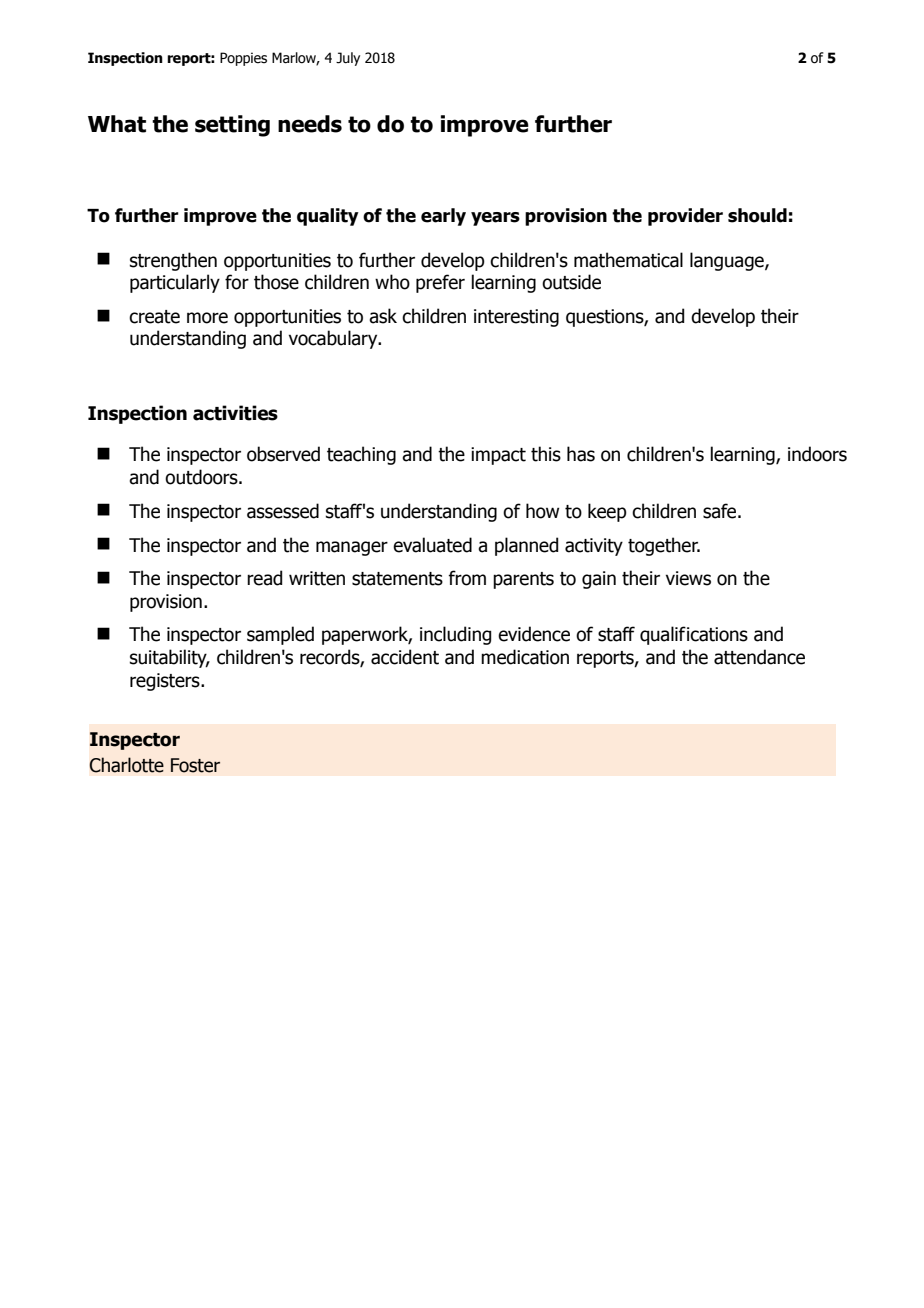 The image size is (924, 1308). I want to click on Foster, so click(195, 765).
